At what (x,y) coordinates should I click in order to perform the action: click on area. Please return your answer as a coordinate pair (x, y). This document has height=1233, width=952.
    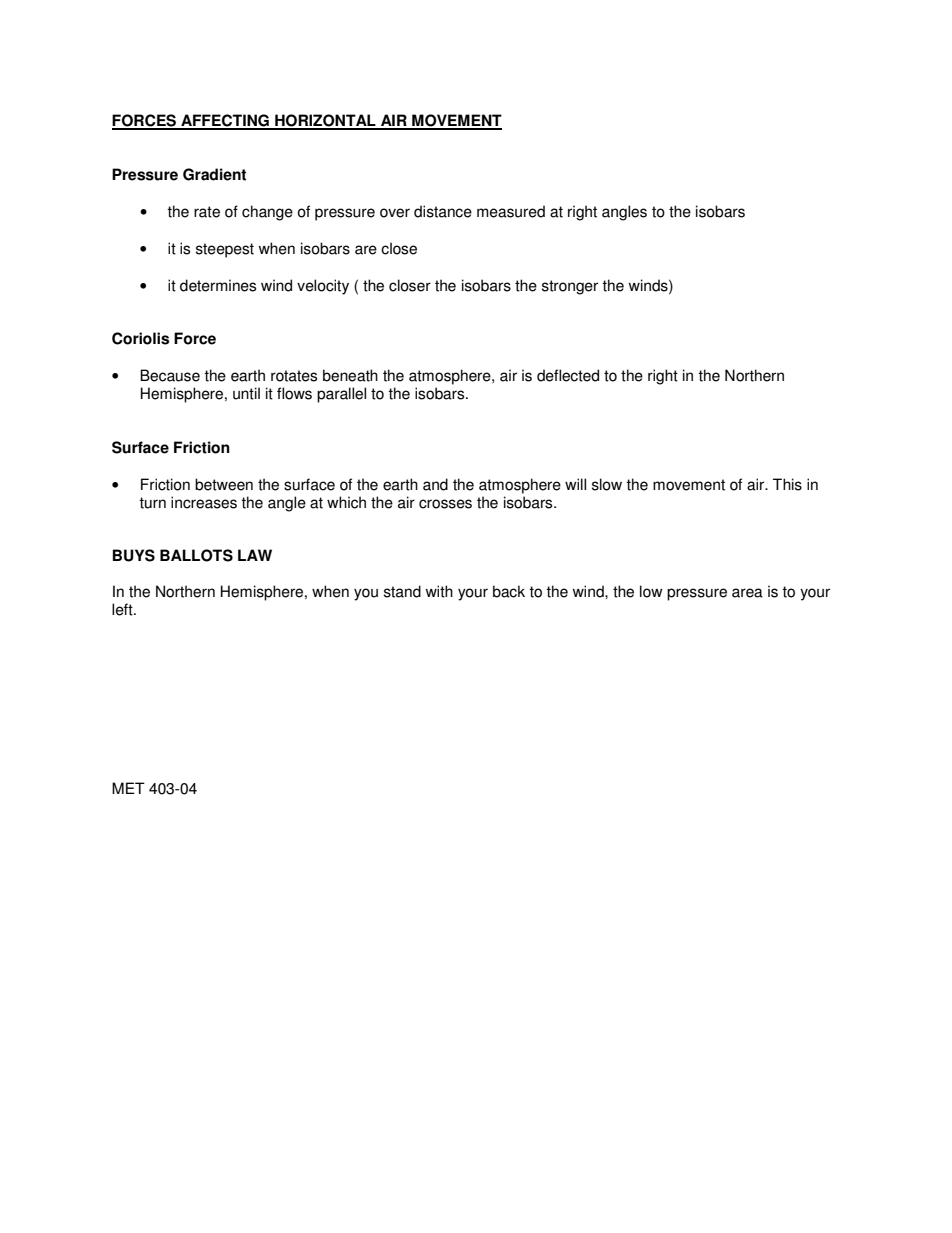
    Looking at the image, I should click on (747, 593).
